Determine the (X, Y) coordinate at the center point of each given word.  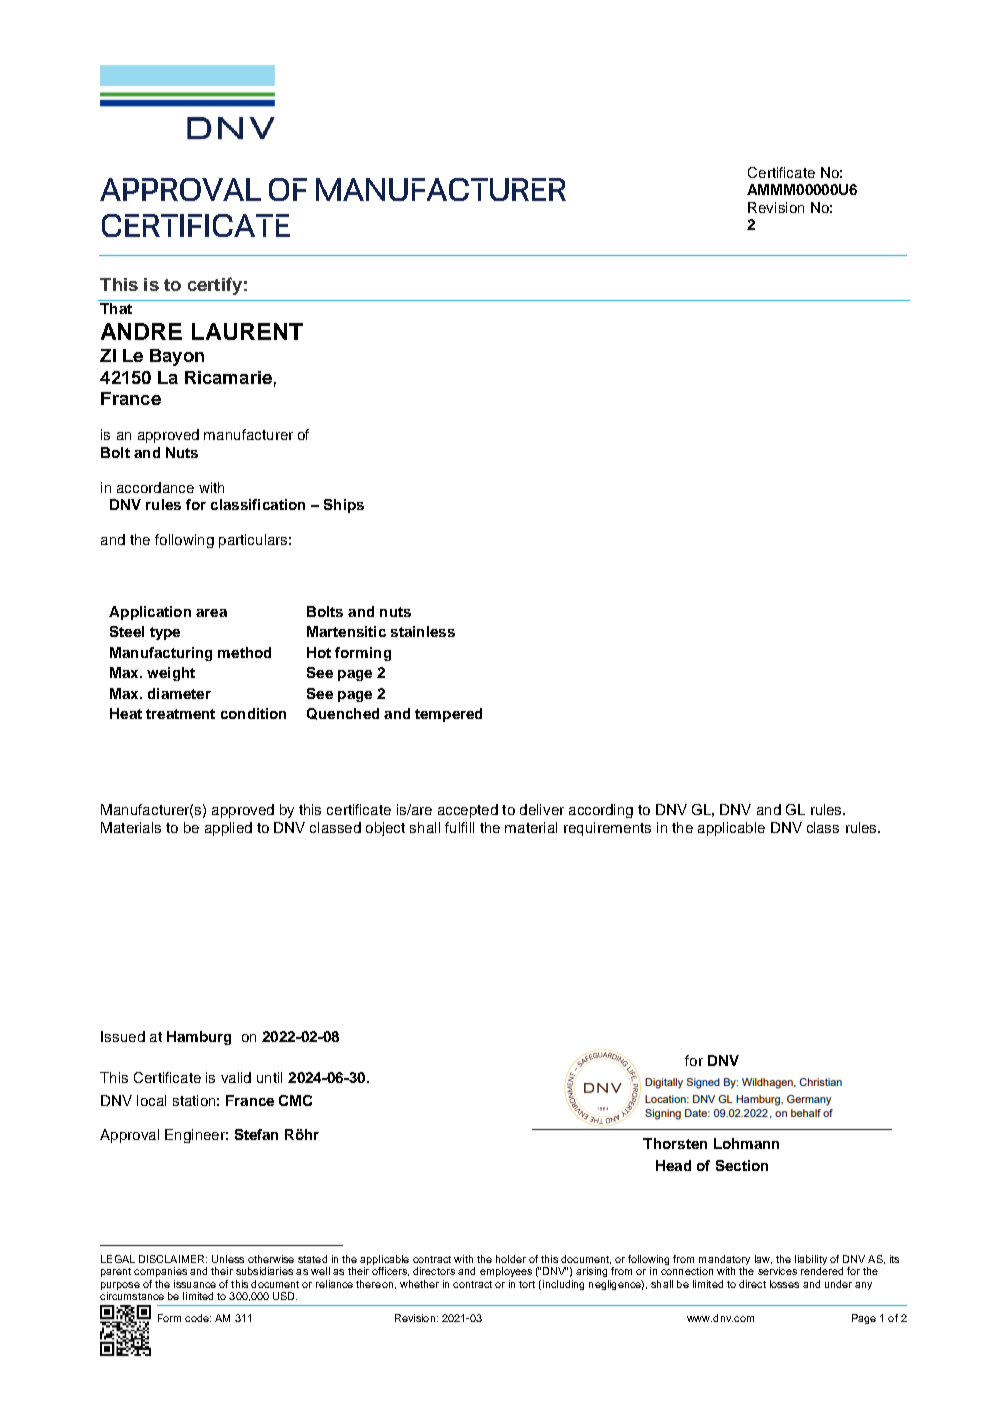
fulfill (459, 827)
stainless (423, 631)
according (601, 811)
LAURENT (247, 331)
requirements (607, 829)
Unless (228, 1259)
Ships (344, 506)
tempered (448, 715)
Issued (123, 1036)
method (244, 652)
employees (506, 1272)
